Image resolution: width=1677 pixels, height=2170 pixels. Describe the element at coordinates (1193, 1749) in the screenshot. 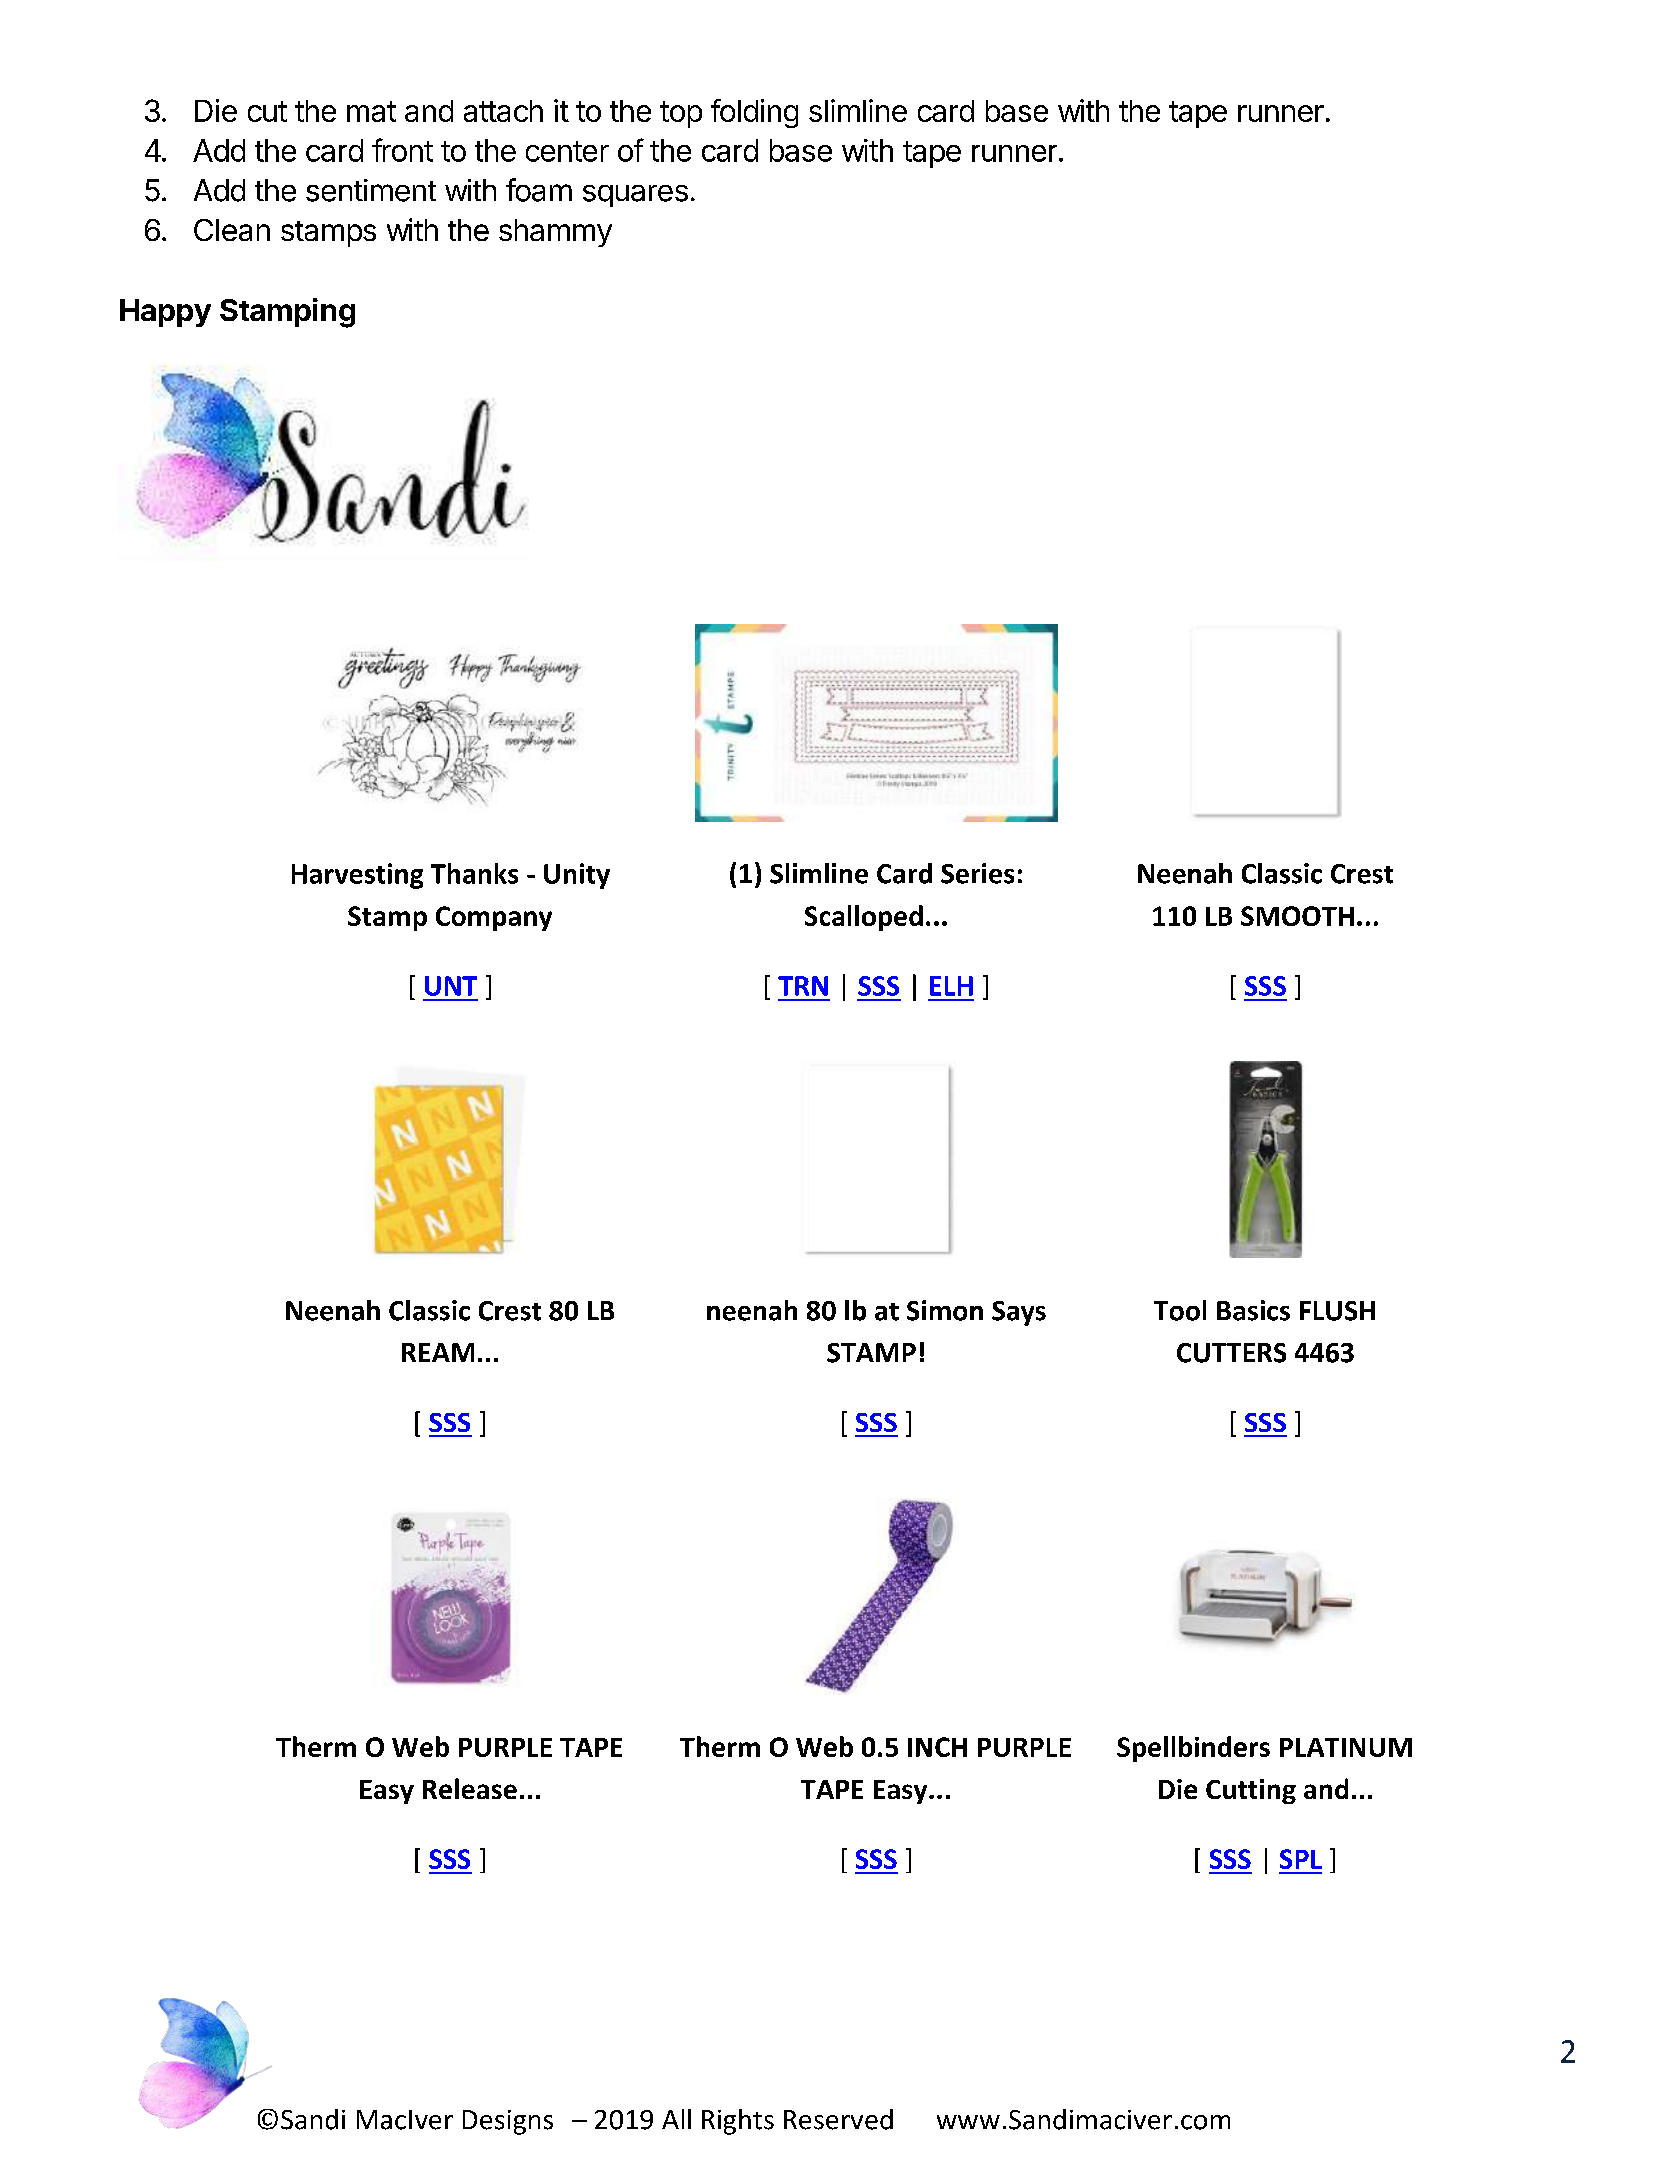

I see `Spellbinders` at that location.
